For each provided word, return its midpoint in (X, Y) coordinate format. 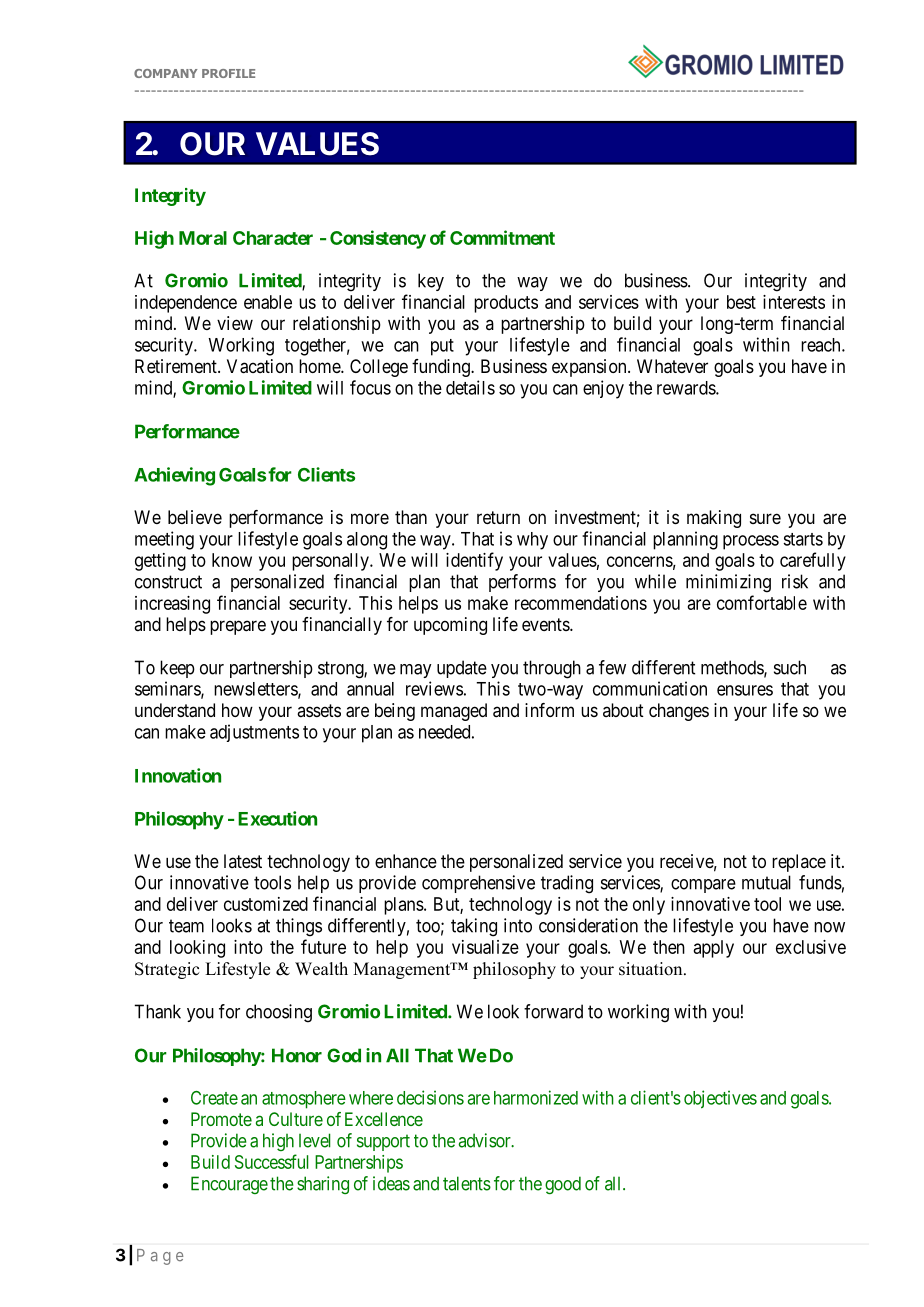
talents (467, 1183)
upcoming (450, 626)
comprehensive (478, 884)
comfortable (762, 602)
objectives (720, 1099)
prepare (238, 627)
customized (266, 904)
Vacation (260, 366)
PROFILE (228, 73)
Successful (272, 1161)
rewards (687, 388)
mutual (766, 882)
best (741, 302)
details (470, 387)
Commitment (502, 237)
